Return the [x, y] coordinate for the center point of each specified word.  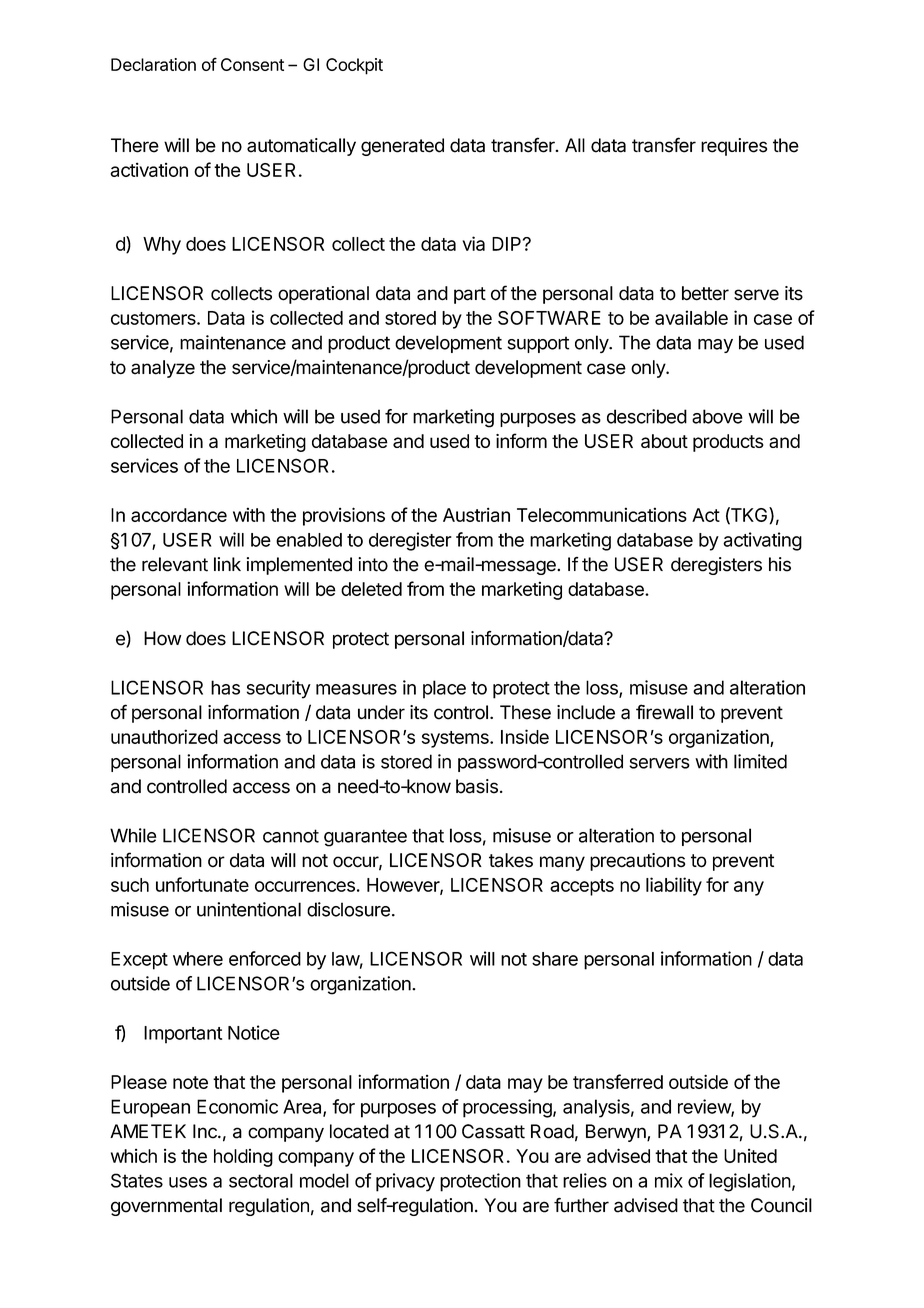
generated [402, 147]
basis [477, 786]
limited [760, 761]
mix [669, 1180]
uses [188, 1182]
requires [734, 147]
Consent [252, 64]
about [664, 441]
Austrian [476, 514]
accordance [179, 515]
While [133, 835]
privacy [405, 1182]
